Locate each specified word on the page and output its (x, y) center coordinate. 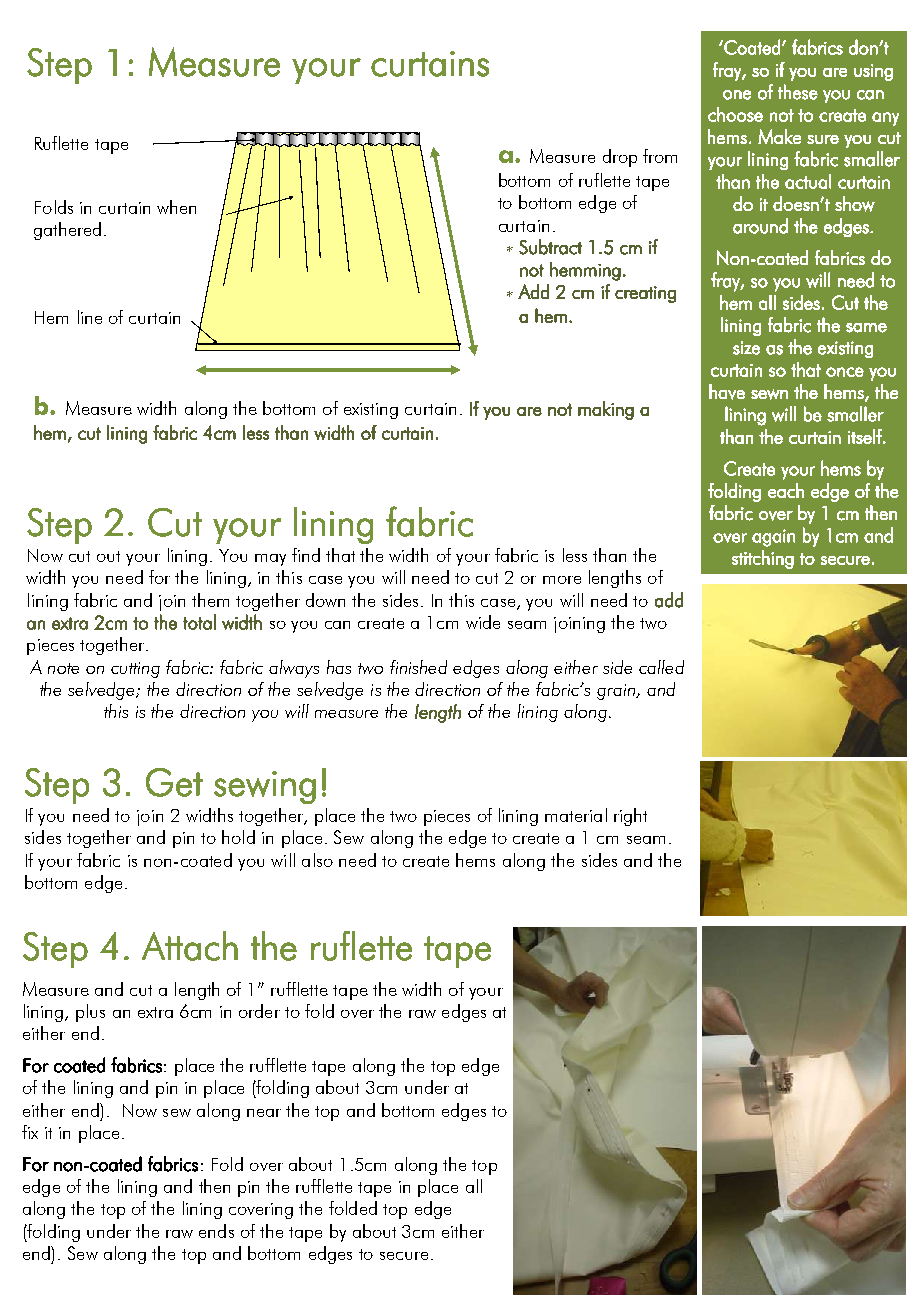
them (210, 600)
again (773, 538)
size (746, 348)
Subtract (550, 247)
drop (620, 158)
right (630, 817)
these (798, 92)
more (562, 580)
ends (216, 1231)
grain (617, 692)
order (259, 1011)
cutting (135, 670)
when (176, 207)
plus (90, 1013)
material (576, 815)
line (90, 317)
